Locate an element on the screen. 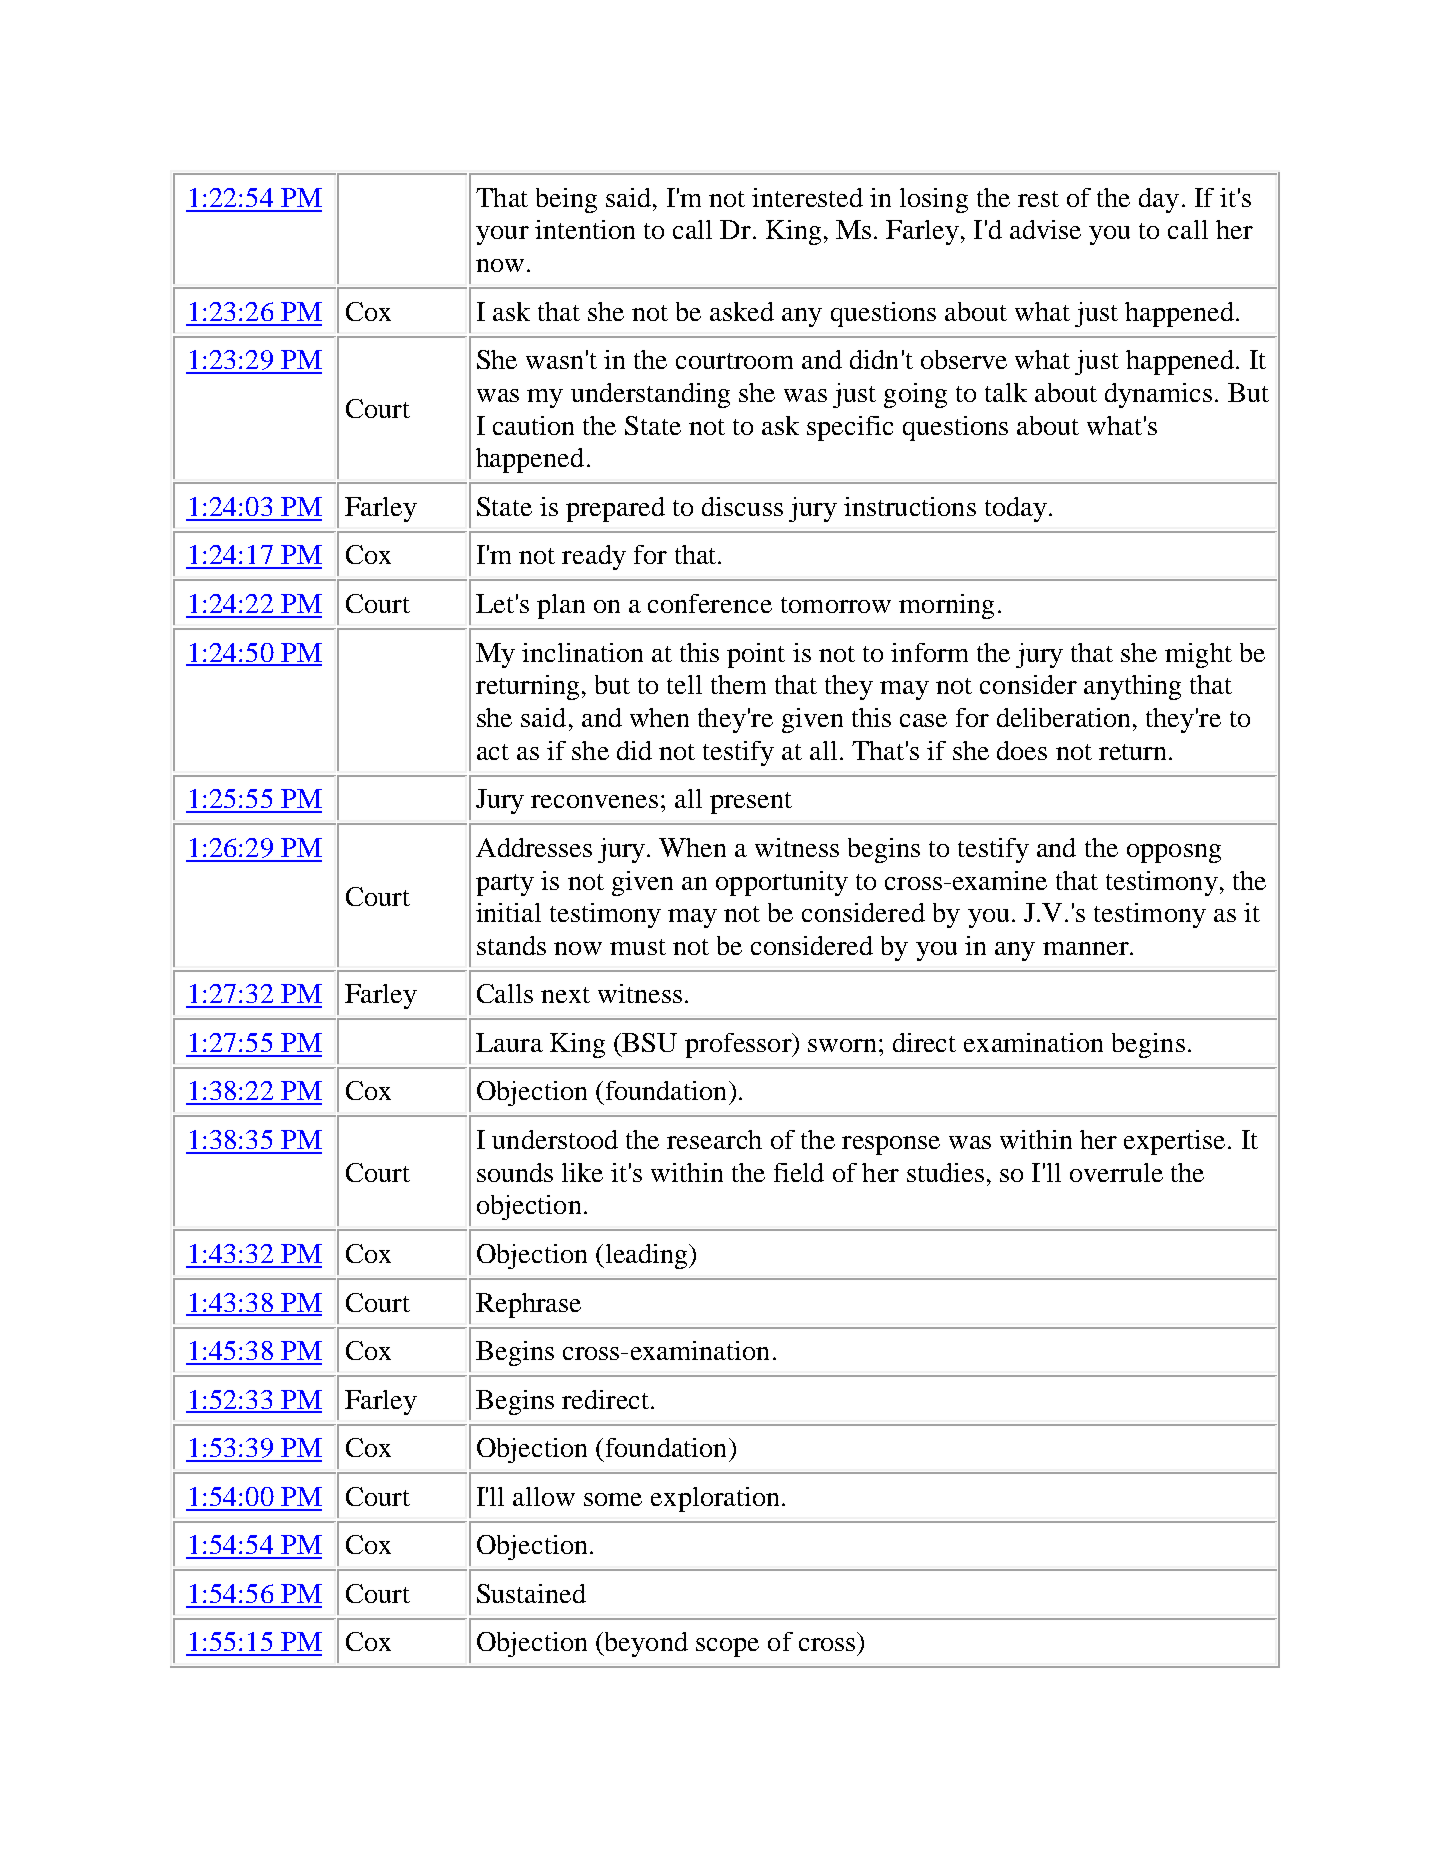 The width and height of the screenshot is (1450, 1876). advise is located at coordinates (1045, 229).
